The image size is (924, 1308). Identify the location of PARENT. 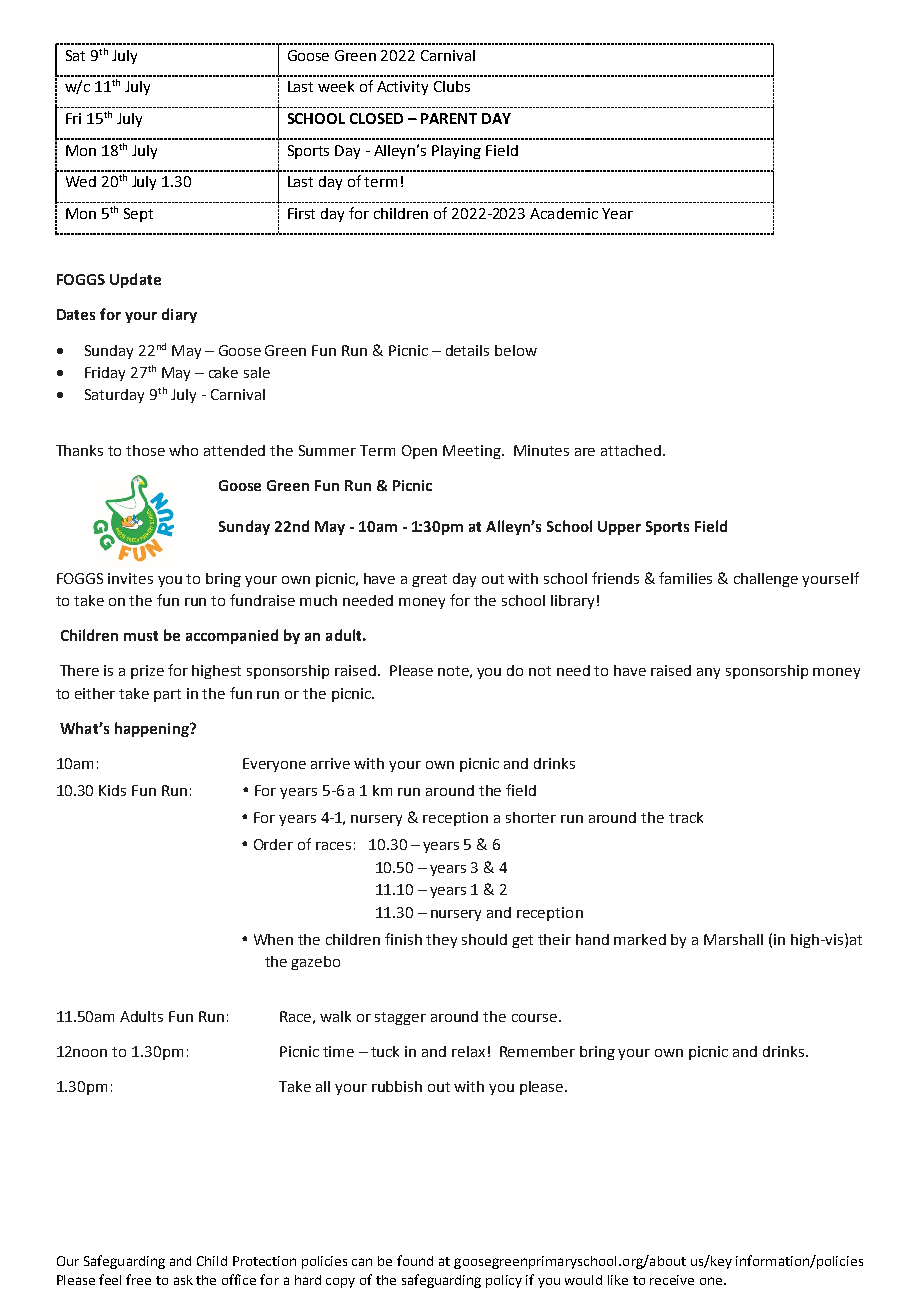
(449, 118).
